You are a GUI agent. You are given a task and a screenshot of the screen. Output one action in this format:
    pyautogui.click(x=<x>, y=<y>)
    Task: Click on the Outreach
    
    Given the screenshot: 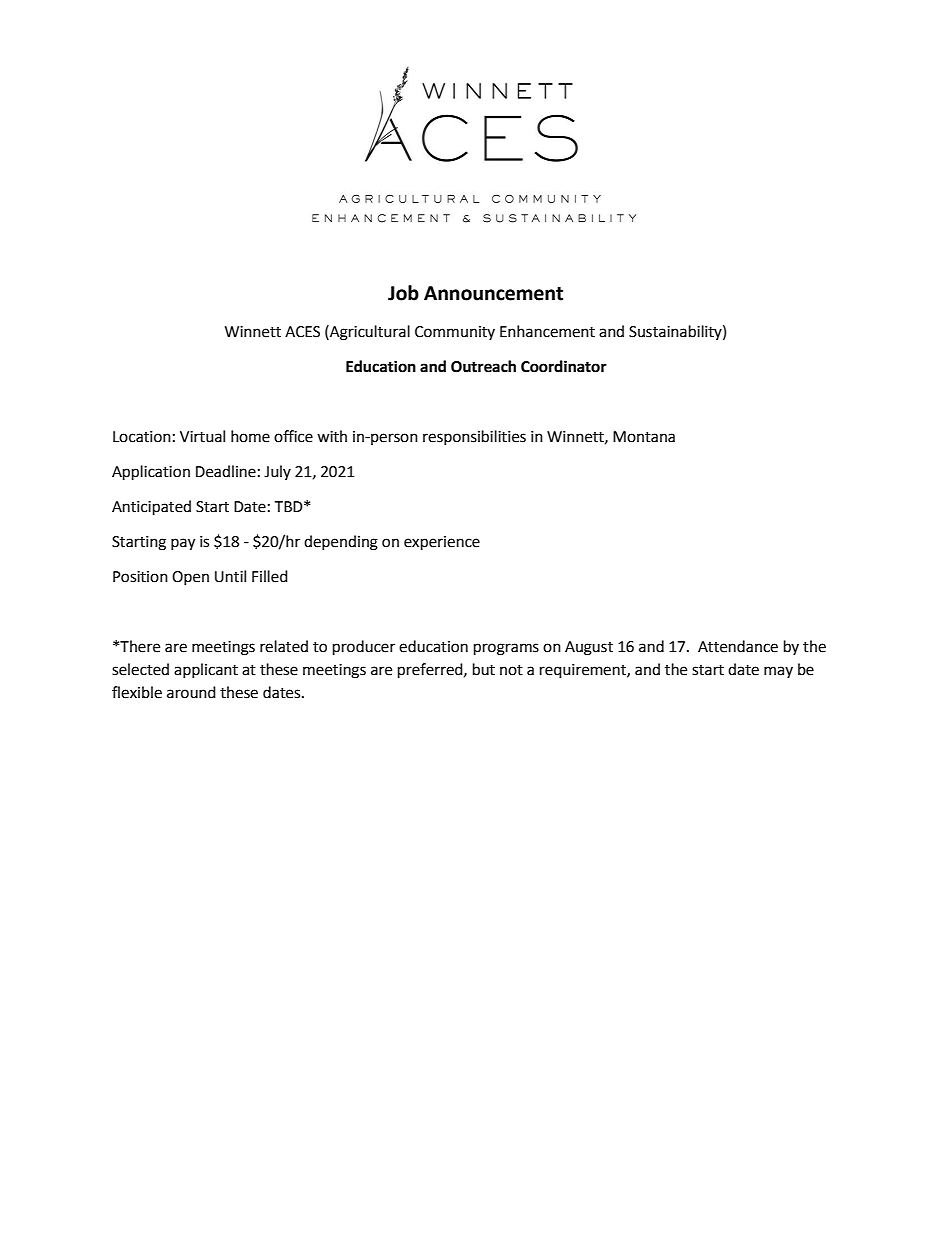 What is the action you would take?
    pyautogui.click(x=483, y=366)
